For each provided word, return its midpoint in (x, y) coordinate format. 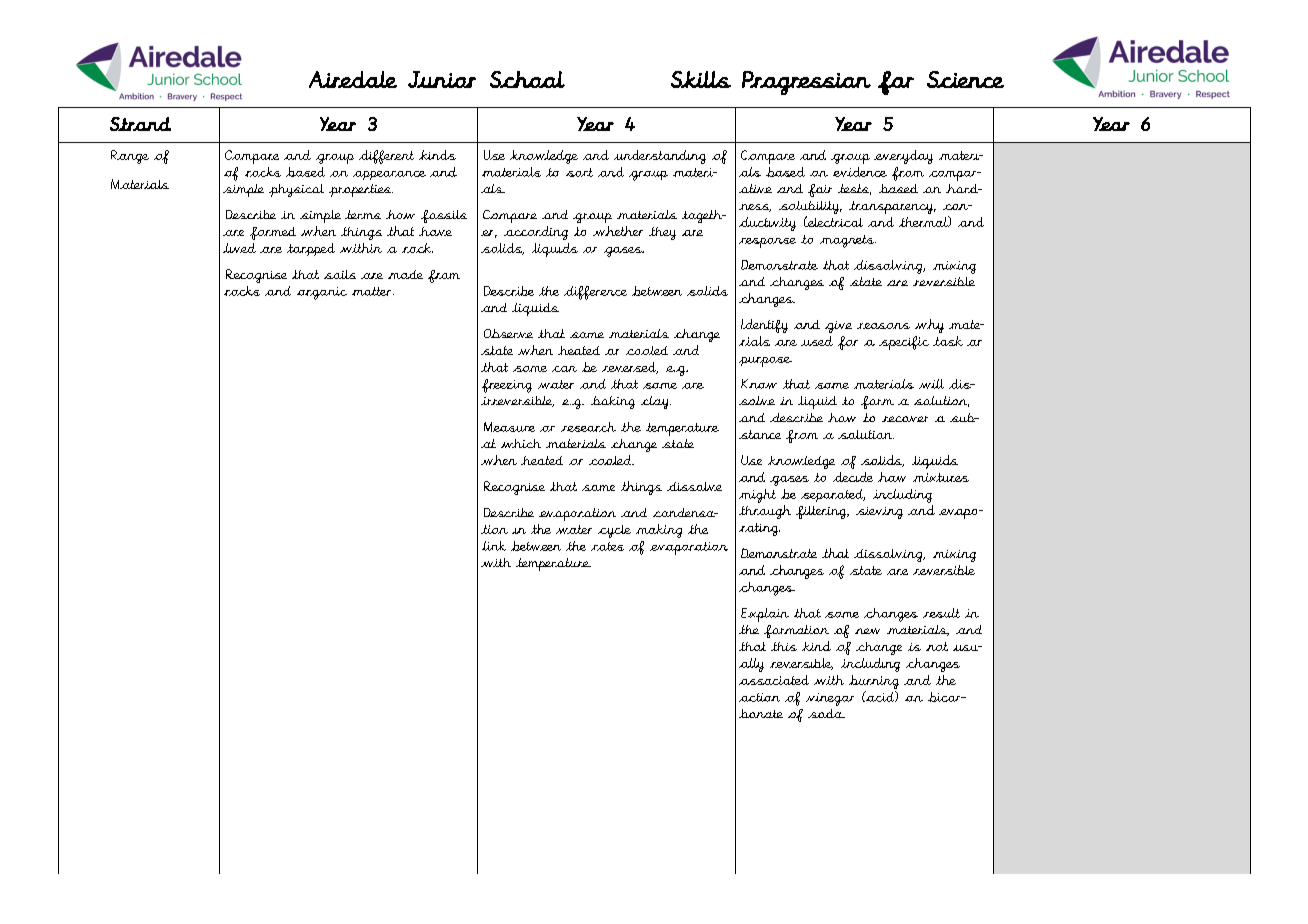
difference (595, 293)
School (527, 79)
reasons (883, 326)
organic (322, 293)
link (494, 546)
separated (833, 495)
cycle (614, 531)
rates (607, 546)
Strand (140, 124)
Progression (806, 83)
